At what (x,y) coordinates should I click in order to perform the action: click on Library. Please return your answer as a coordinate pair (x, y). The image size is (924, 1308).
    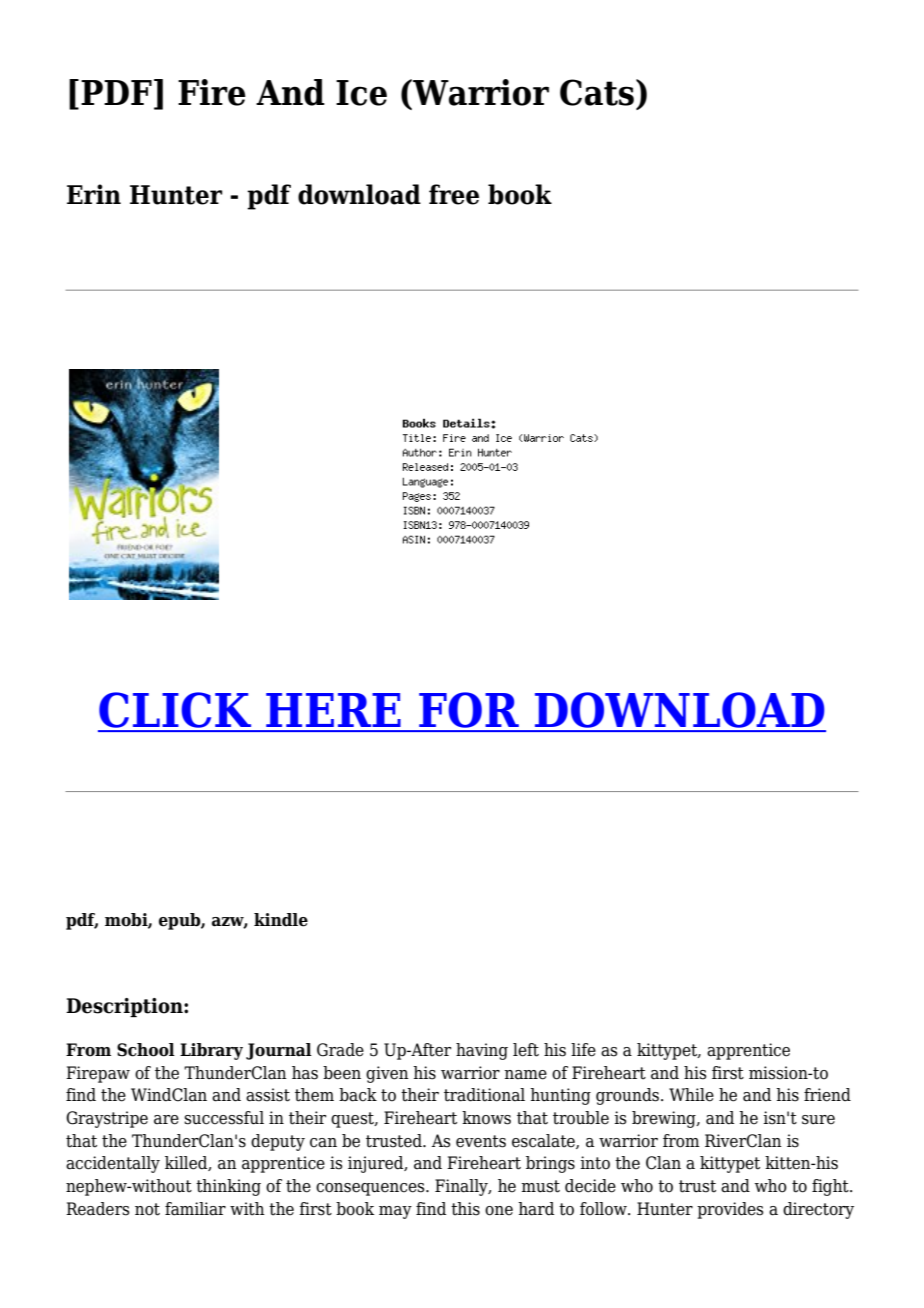
    Looking at the image, I should click on (211, 1051).
